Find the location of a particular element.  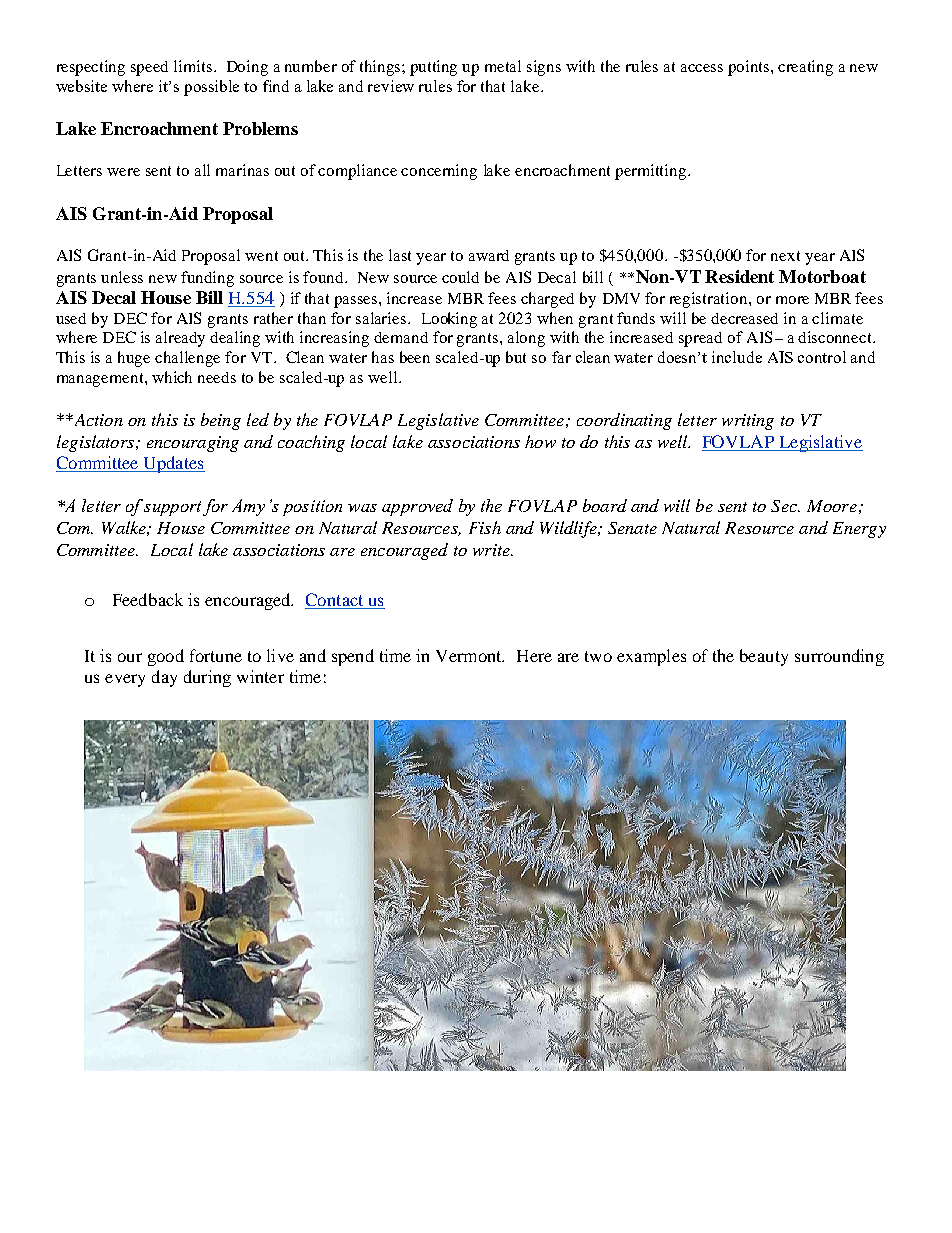

how is located at coordinates (540, 441).
